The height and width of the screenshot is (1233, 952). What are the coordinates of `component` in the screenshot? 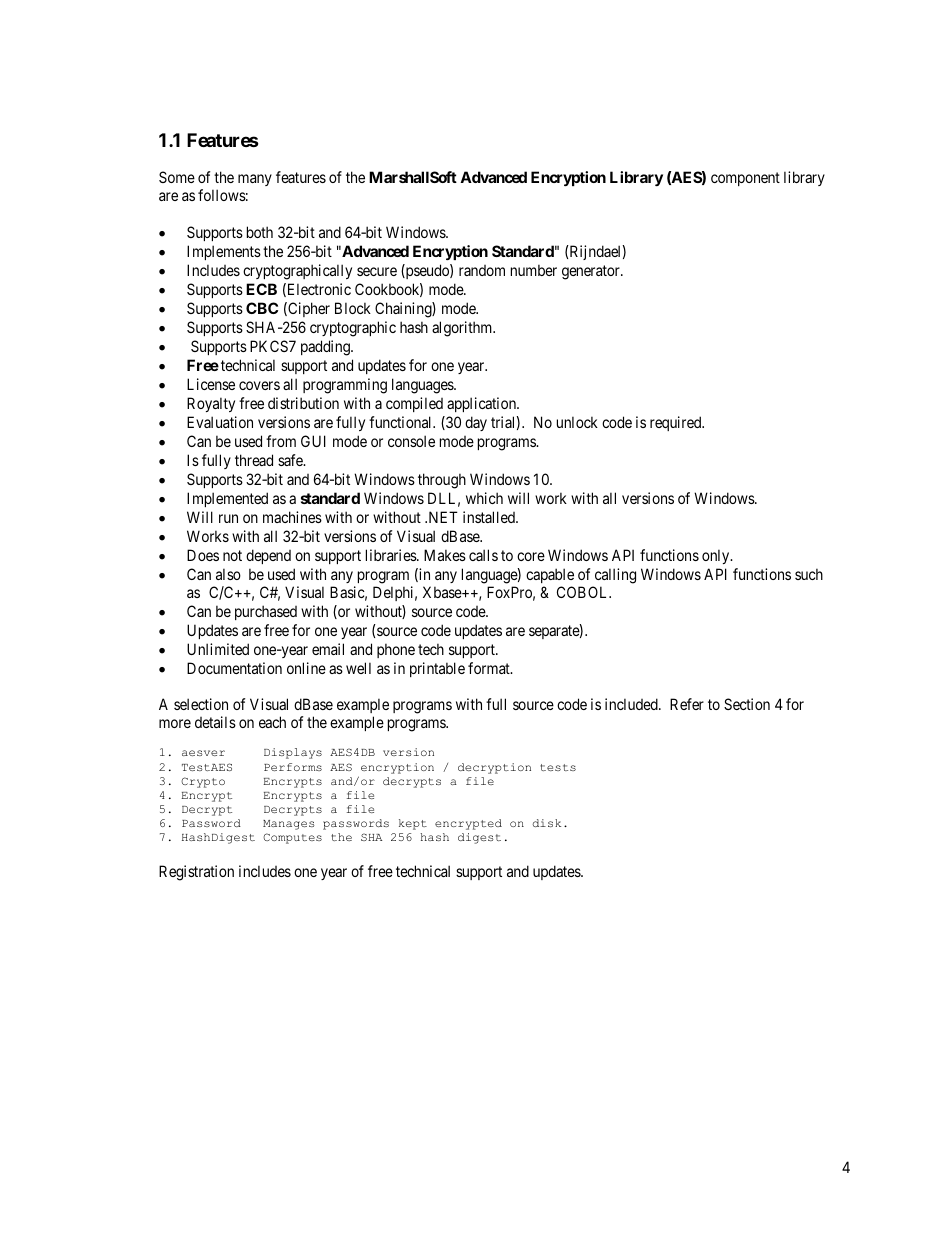 It's located at (745, 179).
